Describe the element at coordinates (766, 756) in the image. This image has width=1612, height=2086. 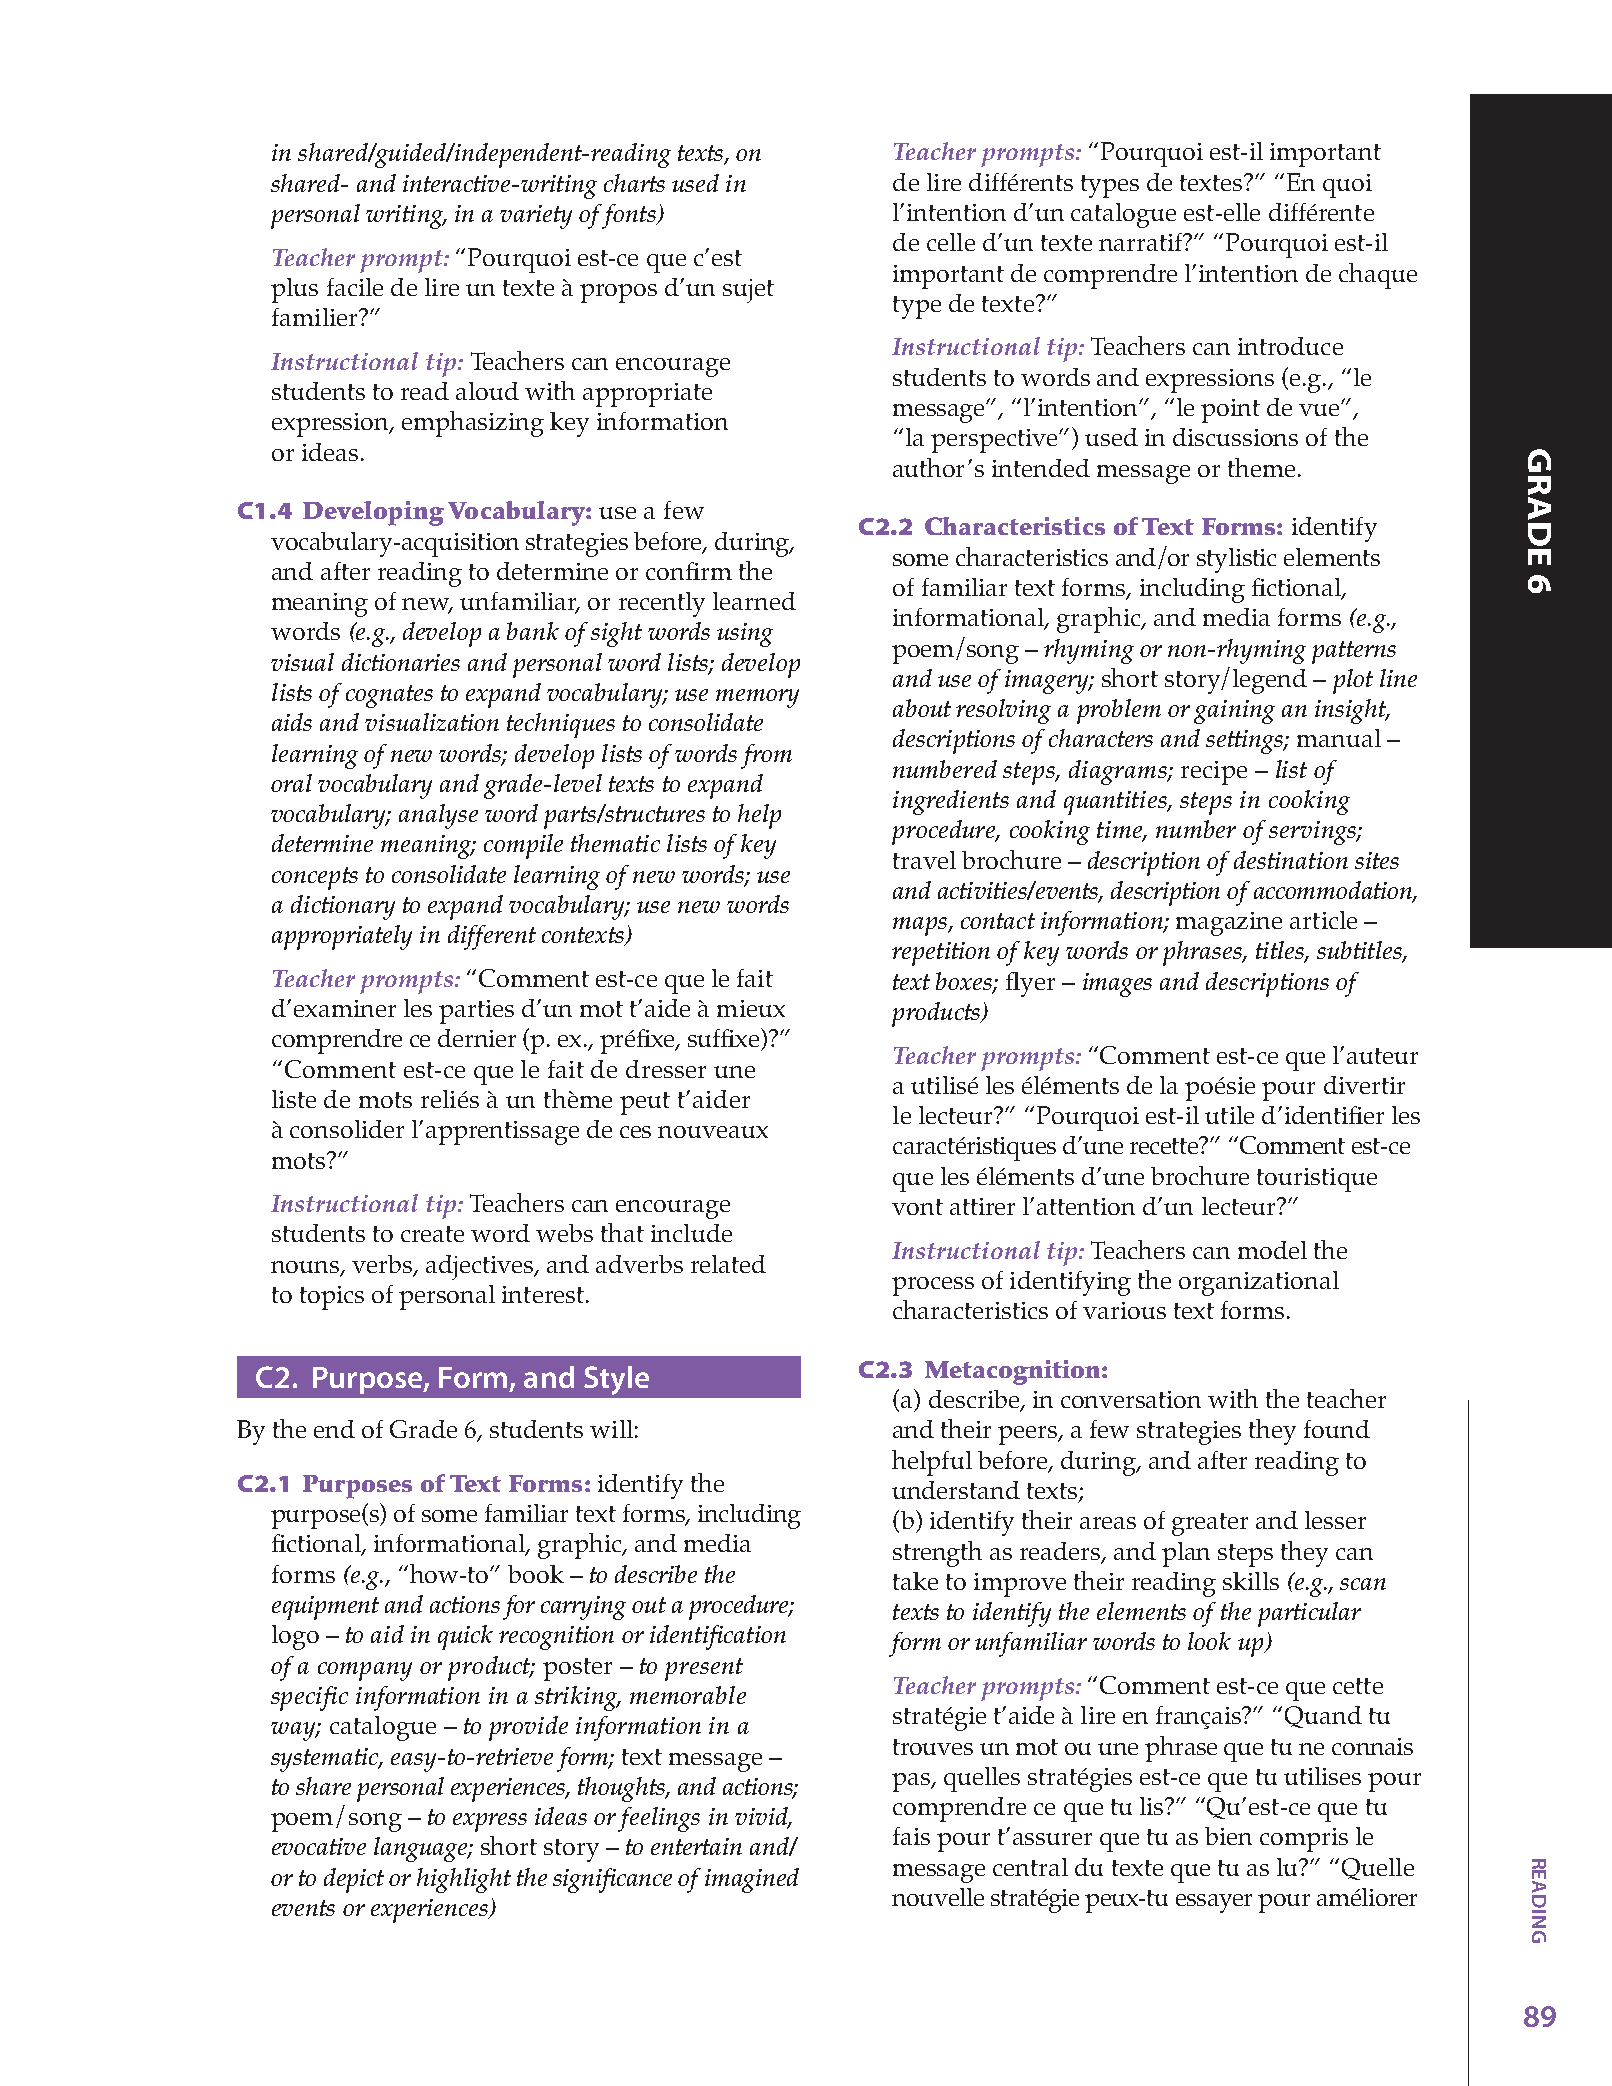
I see `from` at that location.
